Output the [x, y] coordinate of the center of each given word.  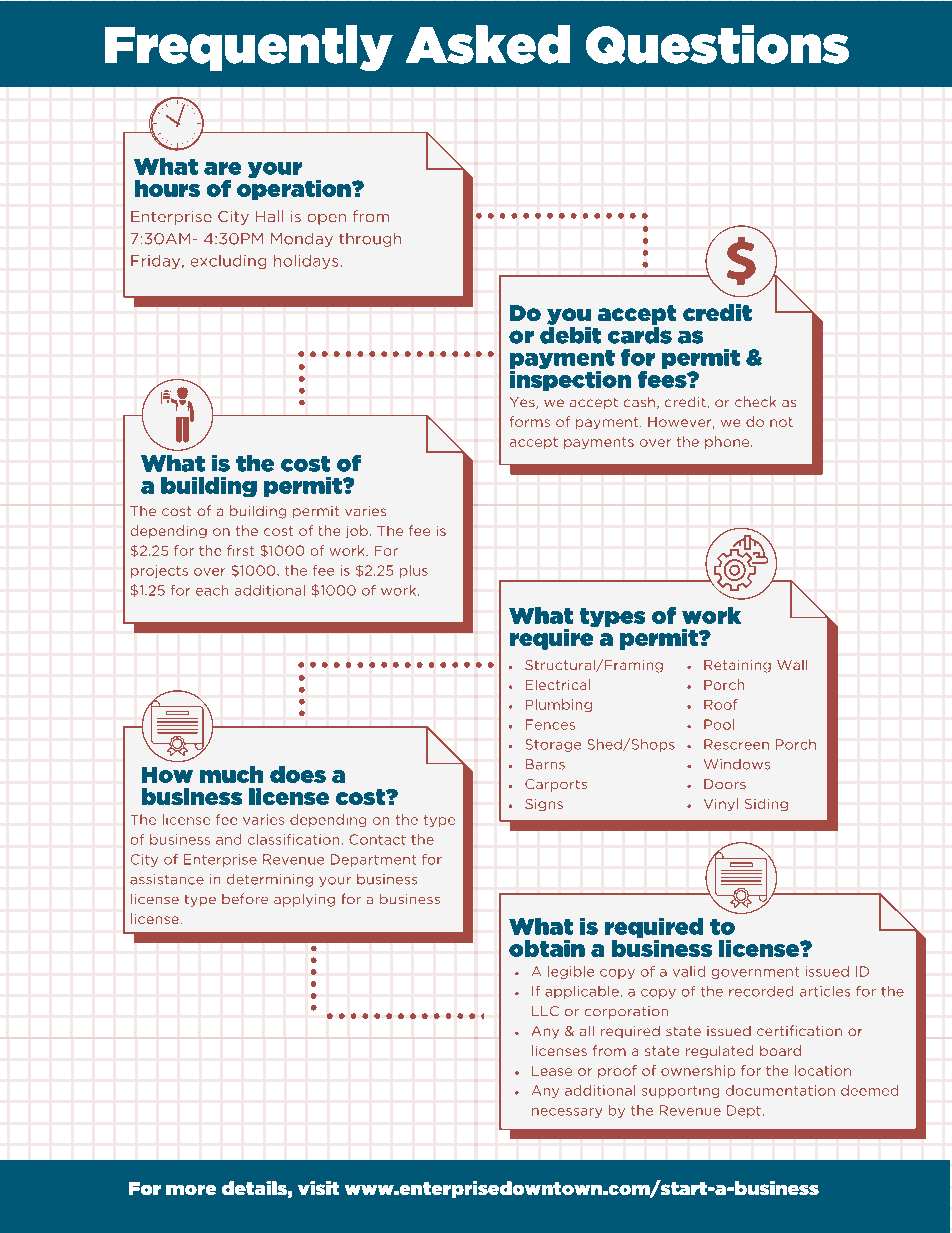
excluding [228, 262]
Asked [488, 44]
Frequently [249, 48]
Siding [766, 805]
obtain [547, 948]
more [191, 1190]
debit [570, 334]
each [212, 590]
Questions [717, 44]
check [755, 401]
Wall [792, 665]
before [245, 898]
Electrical [558, 684]
